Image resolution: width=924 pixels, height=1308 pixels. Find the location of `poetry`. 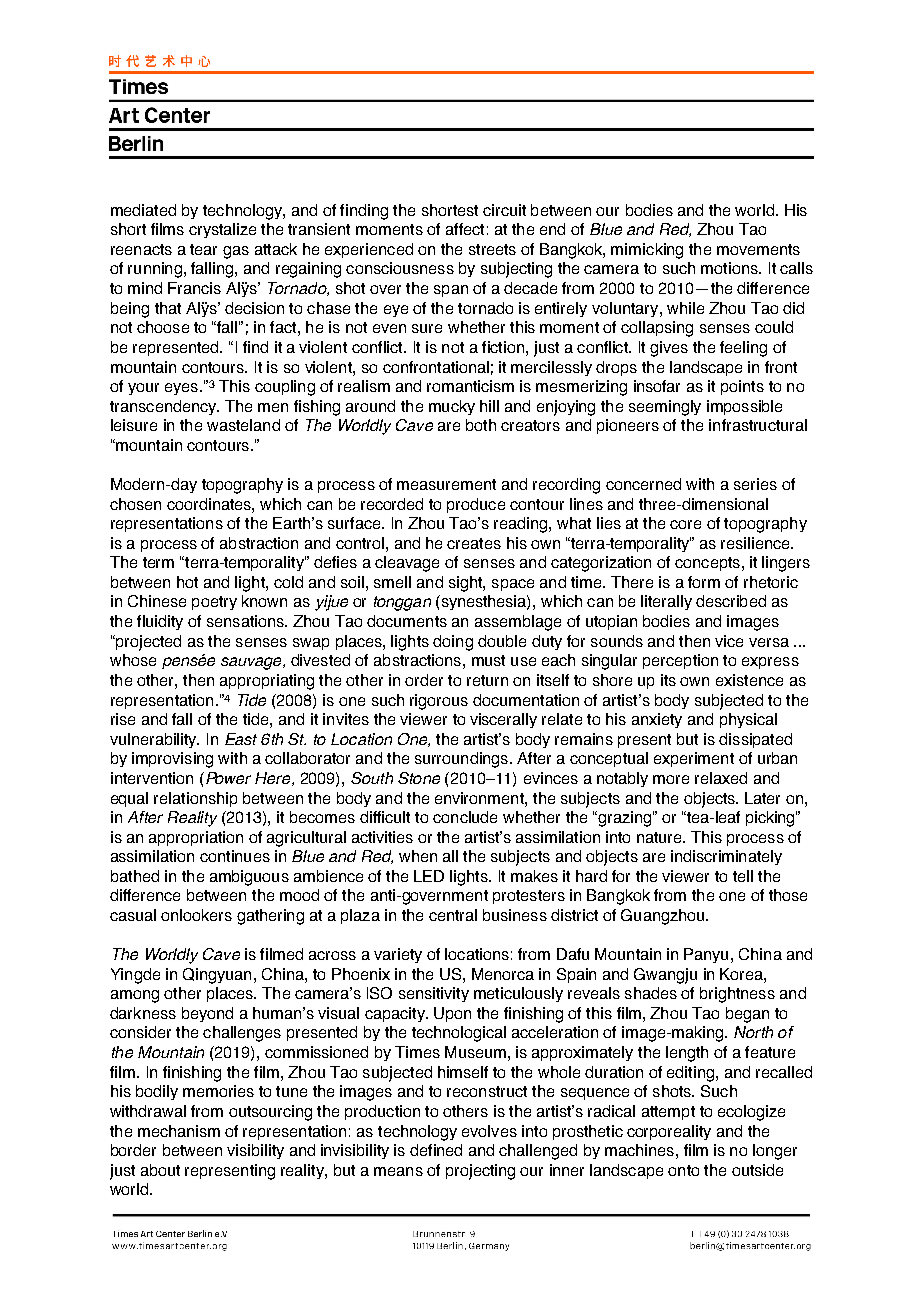

poetry is located at coordinates (214, 603).
